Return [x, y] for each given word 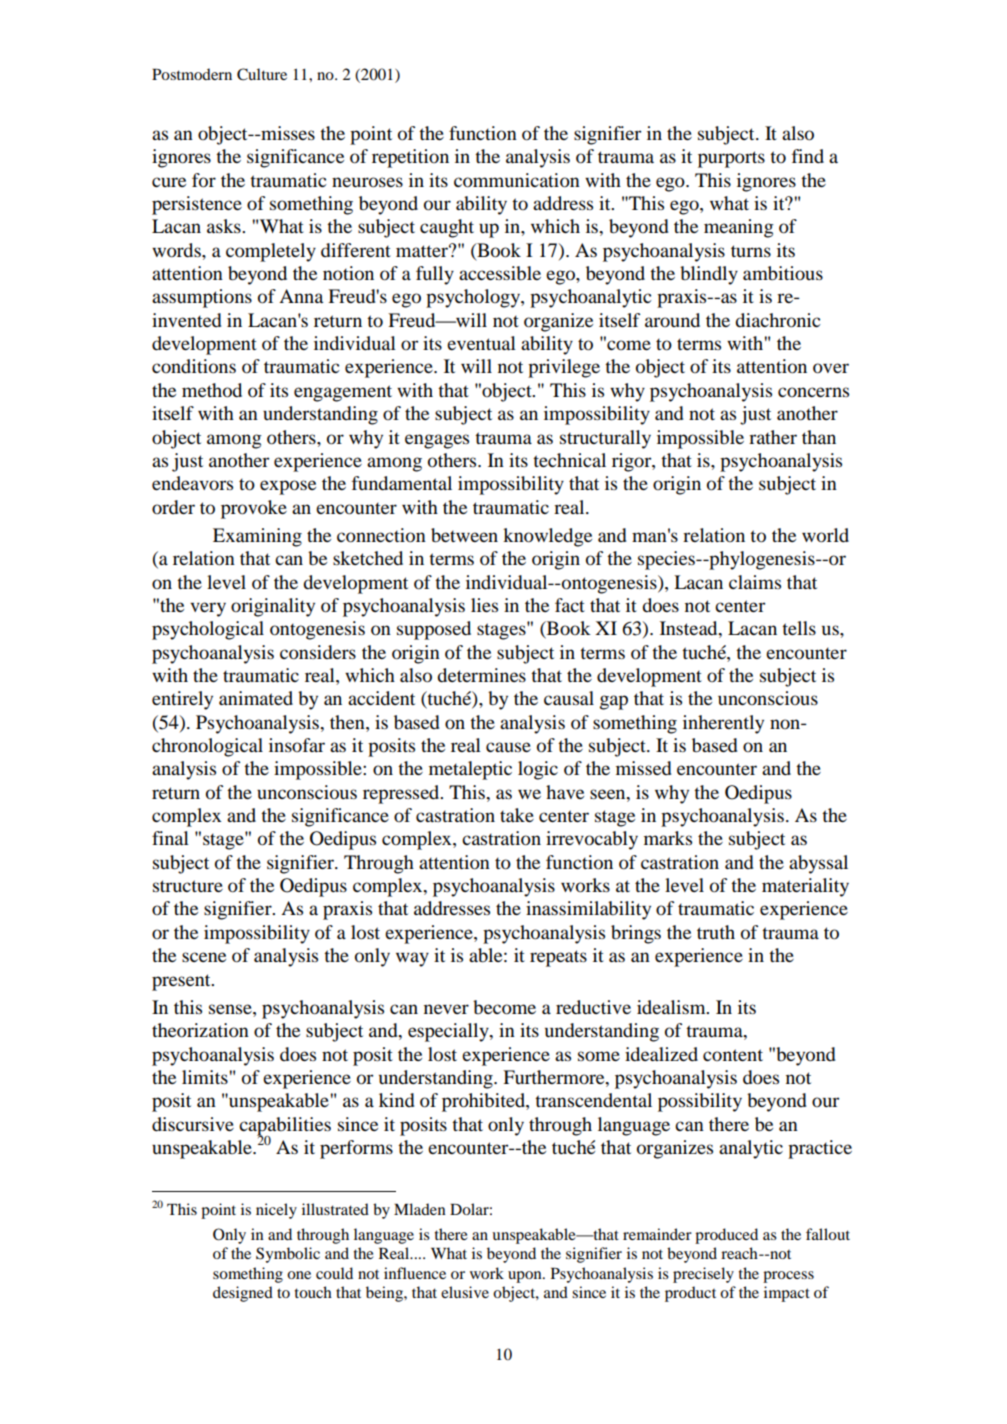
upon [526, 1277]
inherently [723, 724]
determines [481, 675]
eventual [481, 343]
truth [716, 932]
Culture [262, 74]
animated [256, 698]
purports [731, 159]
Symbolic [288, 1255]
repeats [558, 958]
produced [726, 1236]
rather [773, 437]
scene [204, 957]
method [212, 390]
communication [517, 180]
